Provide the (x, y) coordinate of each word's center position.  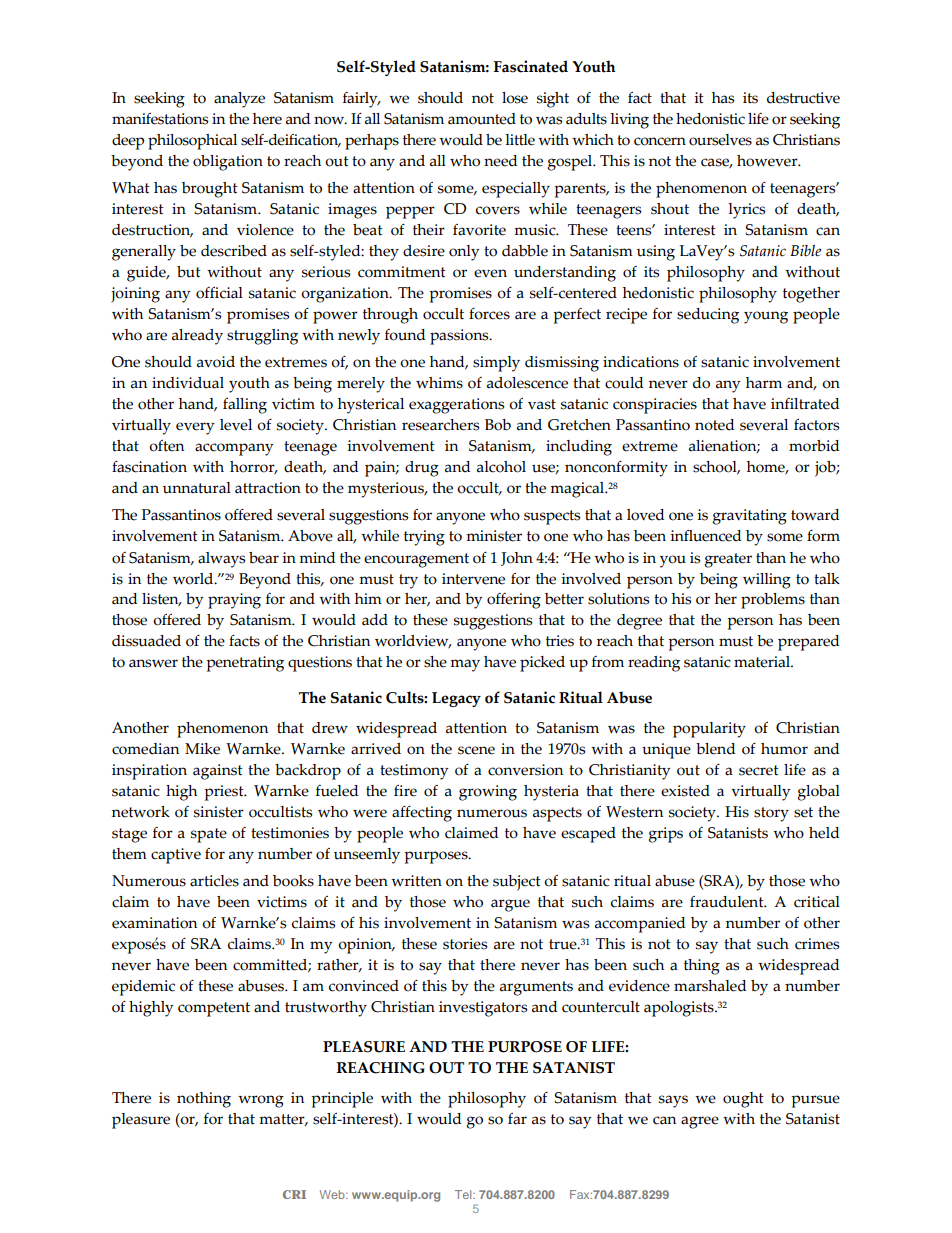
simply (496, 364)
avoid (216, 362)
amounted (482, 119)
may (465, 665)
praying (234, 601)
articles (214, 881)
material (763, 662)
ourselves (720, 140)
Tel (464, 1194)
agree (700, 1122)
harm (764, 383)
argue (510, 905)
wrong (261, 1101)
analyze (239, 100)
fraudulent (728, 902)
